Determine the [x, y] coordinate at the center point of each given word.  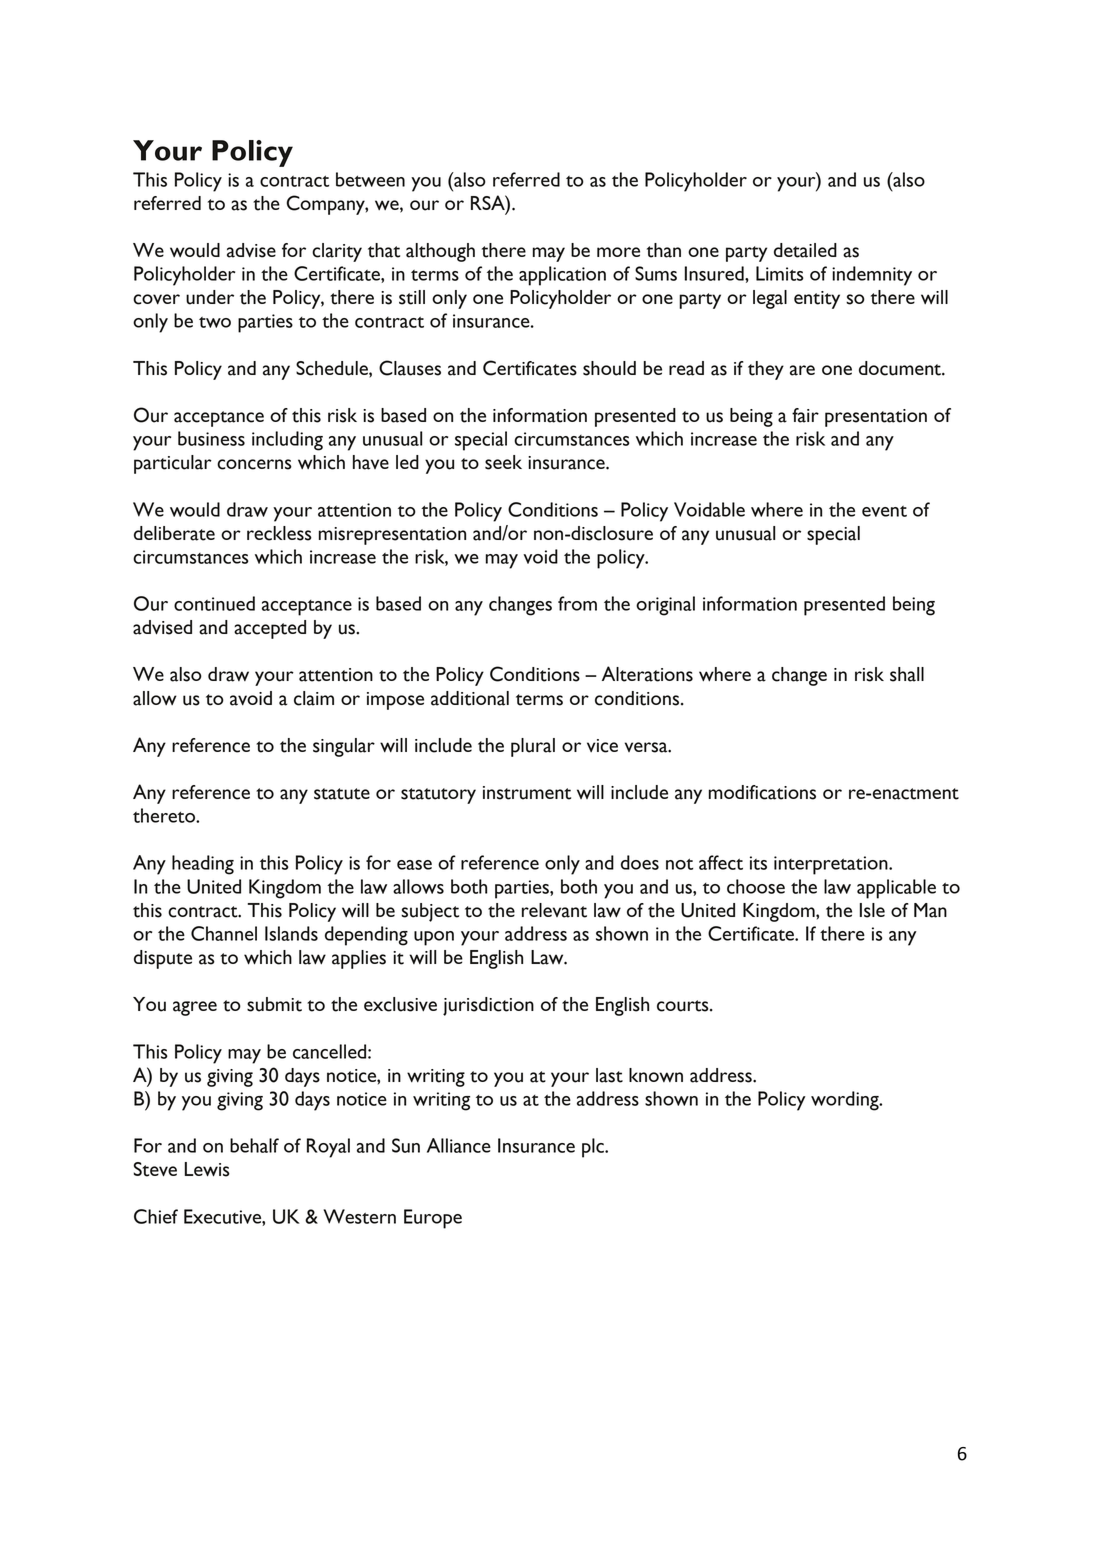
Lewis [207, 1169]
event [884, 511]
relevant [554, 910]
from [577, 603]
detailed [805, 250]
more [618, 252]
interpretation [832, 865]
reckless [279, 533]
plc [594, 1148]
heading [203, 865]
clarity [337, 252]
